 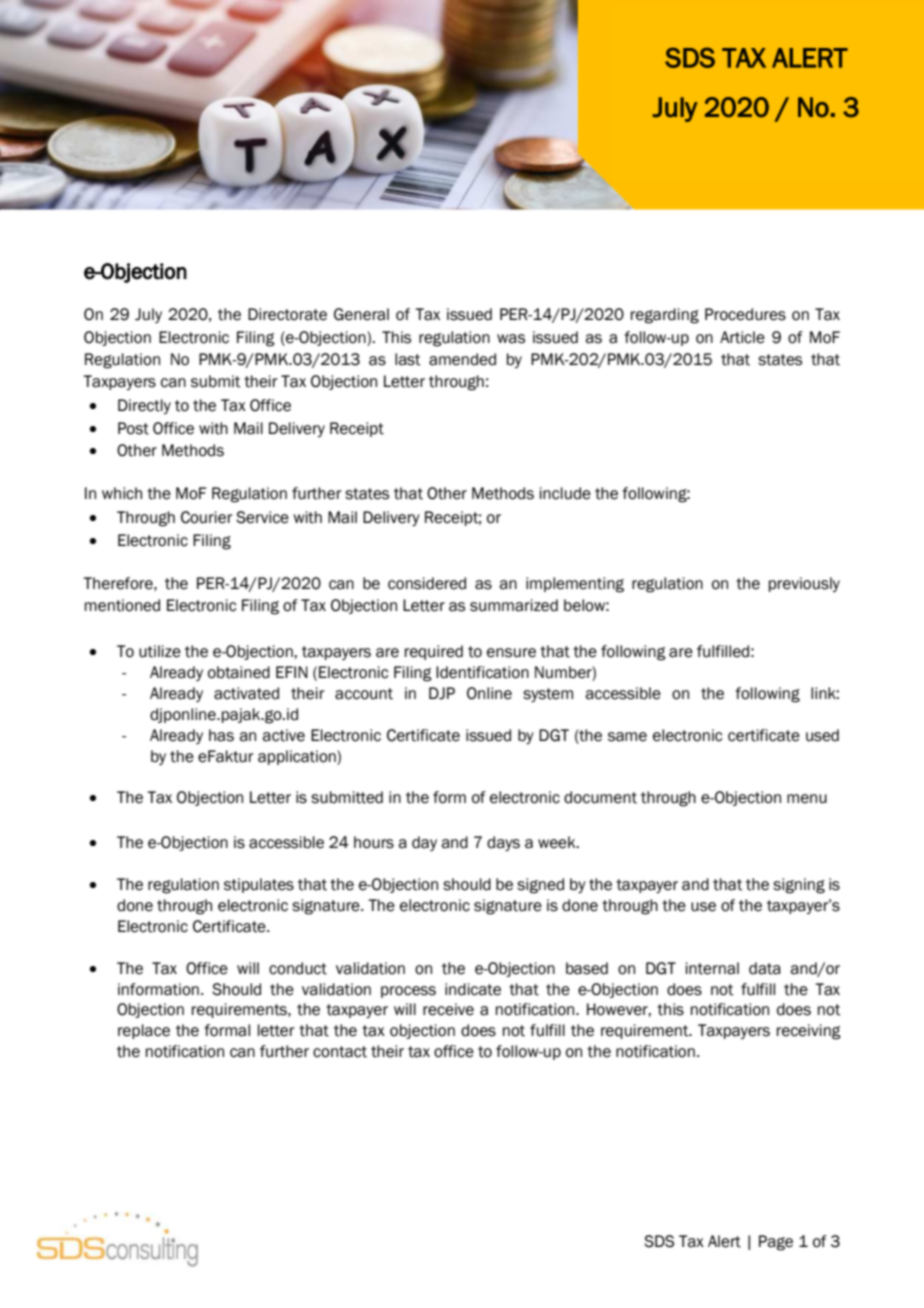 What do you see at coordinates (207, 517) in the page?
I see `Courier` at bounding box center [207, 517].
